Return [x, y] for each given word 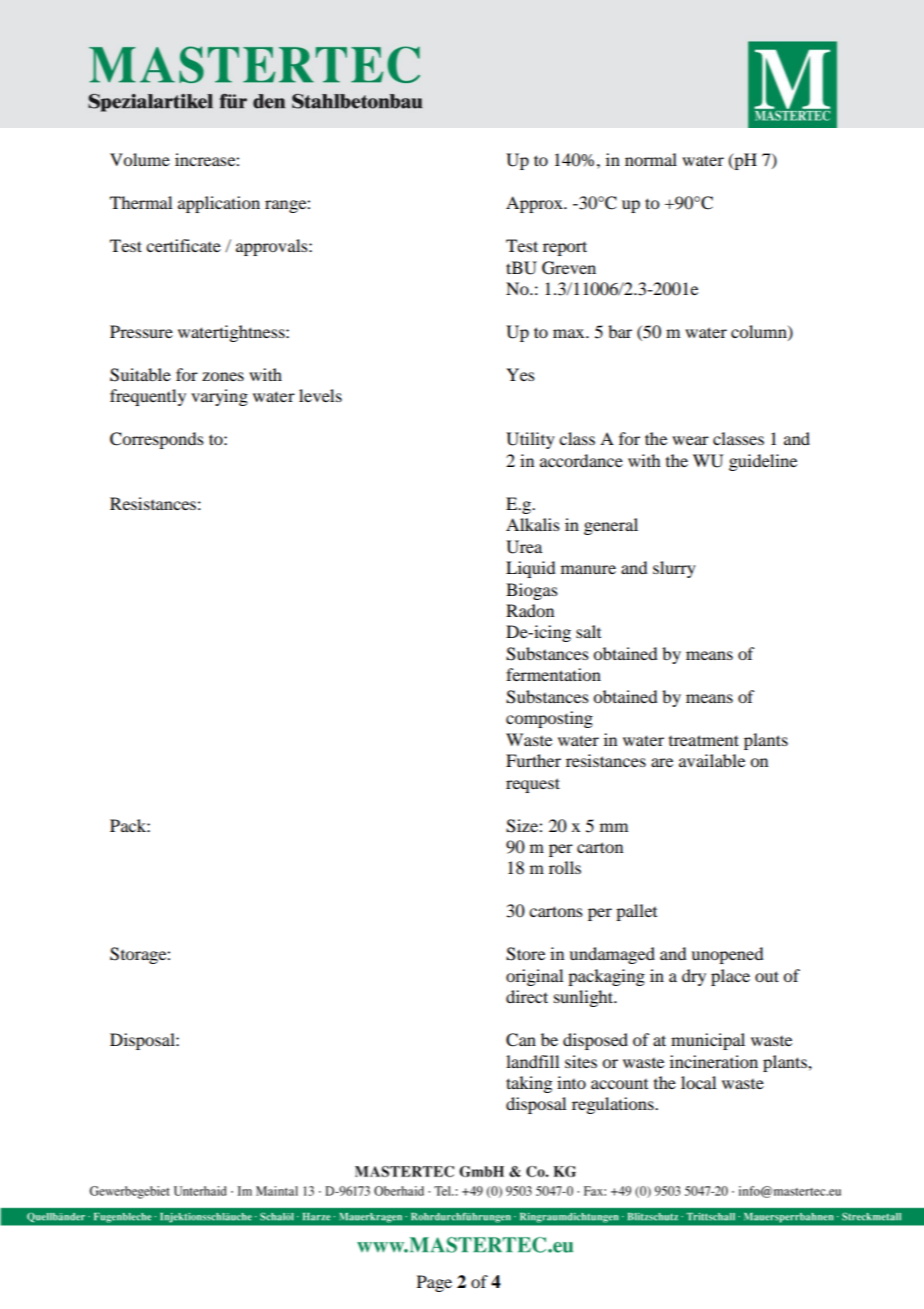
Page [434, 1283]
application [219, 204]
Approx [535, 204]
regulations [614, 1105]
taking [529, 1084]
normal [651, 159]
